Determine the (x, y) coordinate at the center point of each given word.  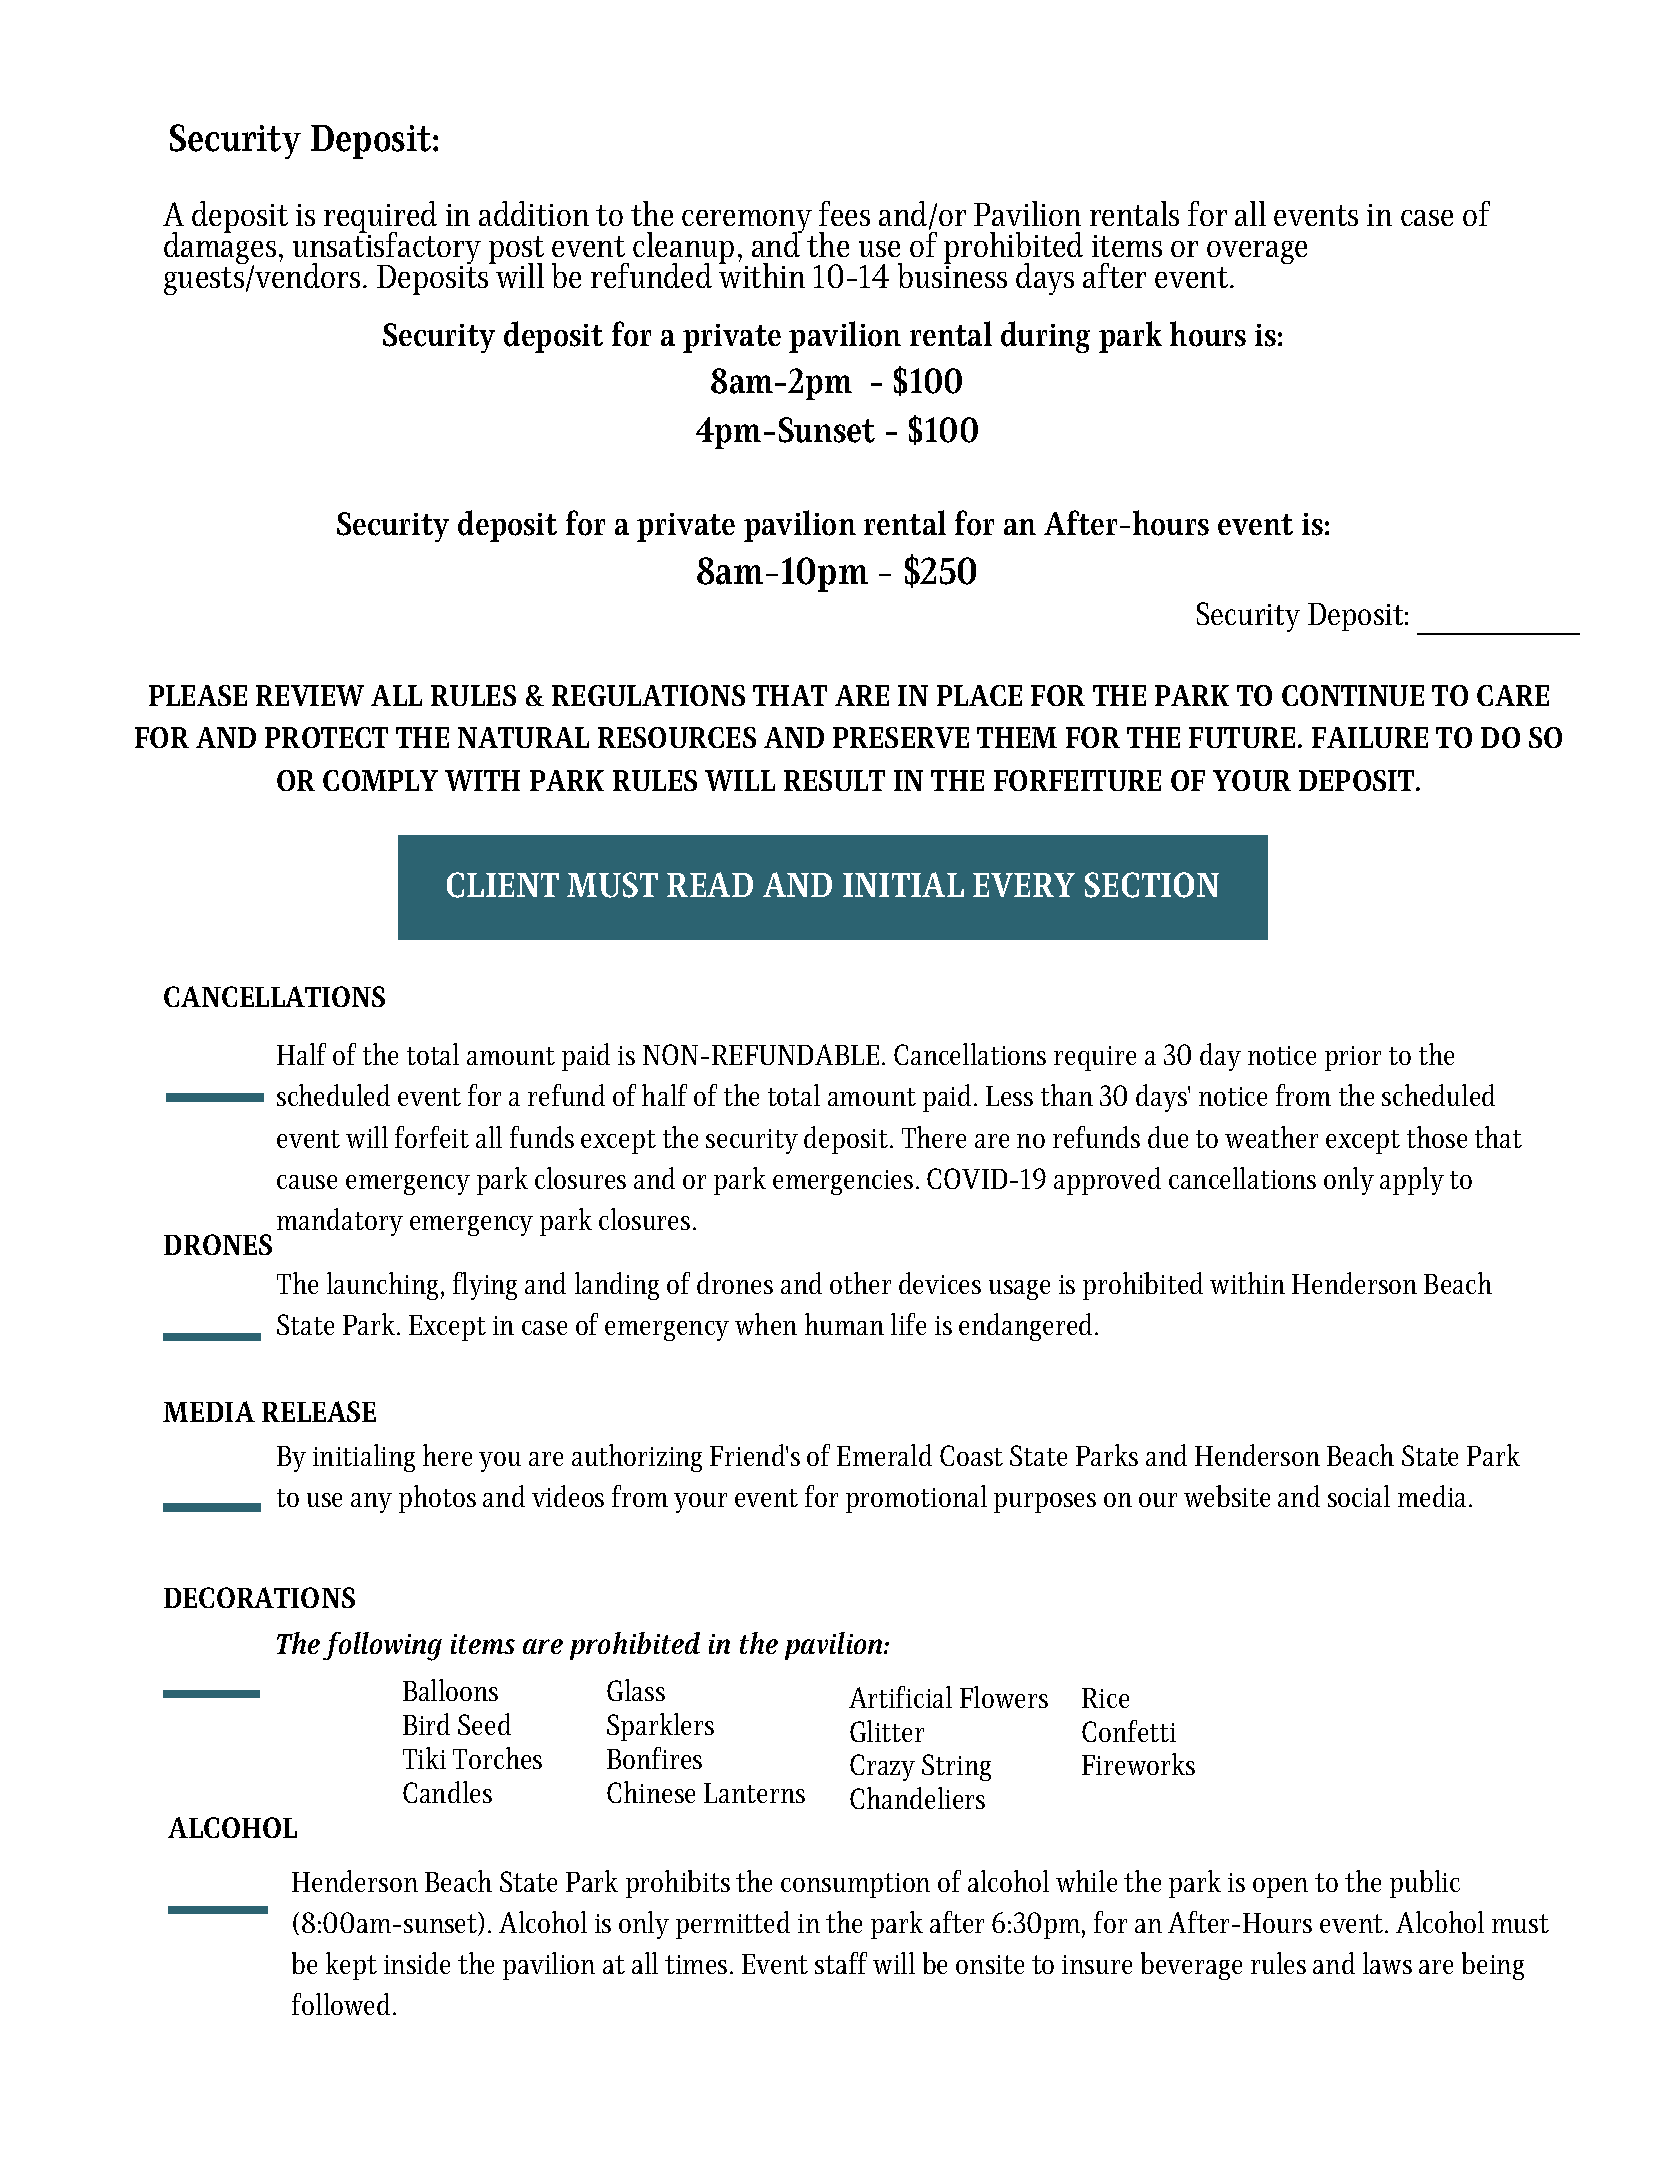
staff (841, 1963)
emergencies (843, 1182)
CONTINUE (1353, 695)
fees (844, 213)
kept (351, 1966)
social (1359, 1496)
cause (307, 1182)
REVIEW (310, 695)
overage (1257, 252)
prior (1353, 1058)
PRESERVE (901, 737)
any (371, 1503)
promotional (916, 1499)
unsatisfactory (387, 248)
